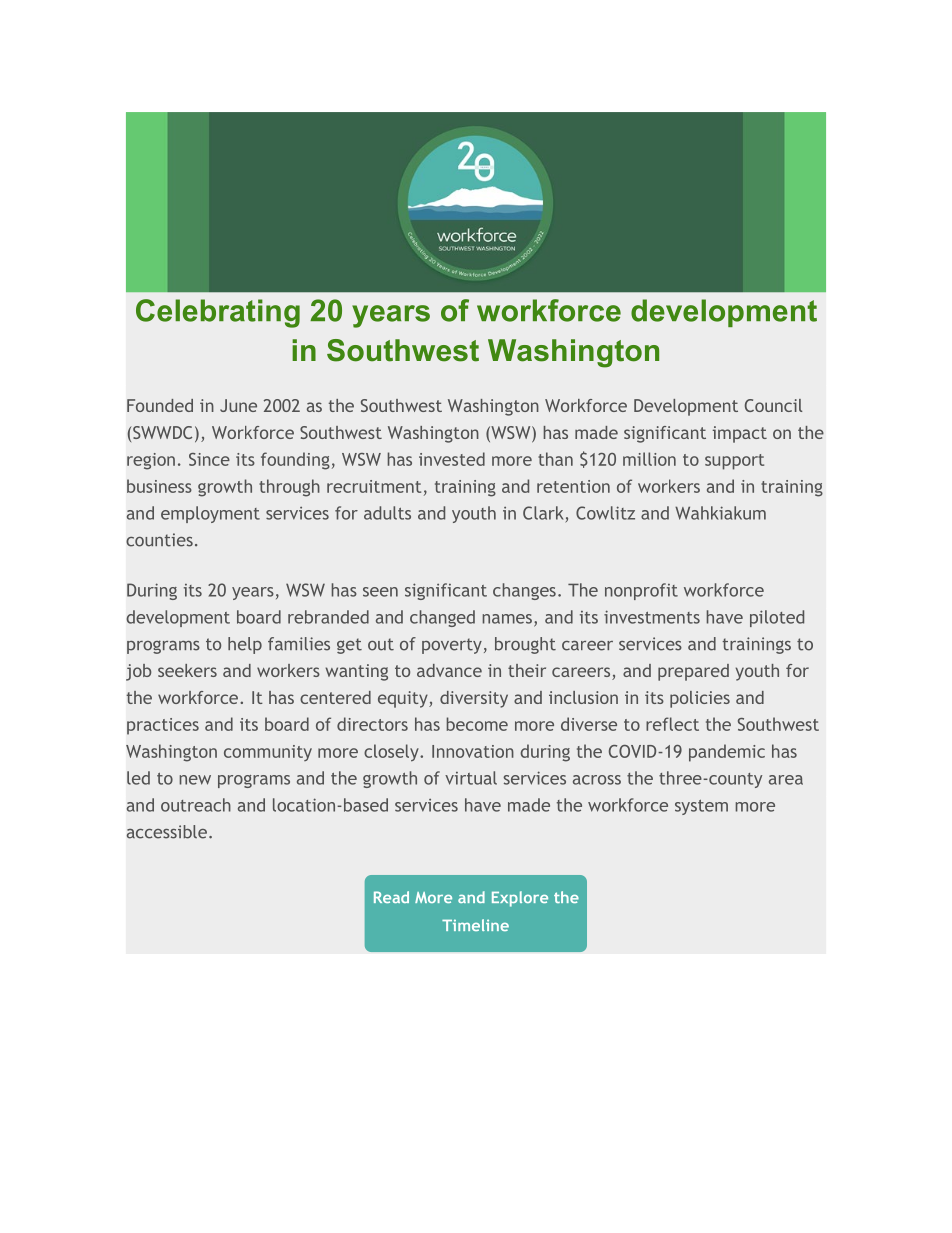  What do you see at coordinates (734, 462) in the image?
I see `support` at bounding box center [734, 462].
